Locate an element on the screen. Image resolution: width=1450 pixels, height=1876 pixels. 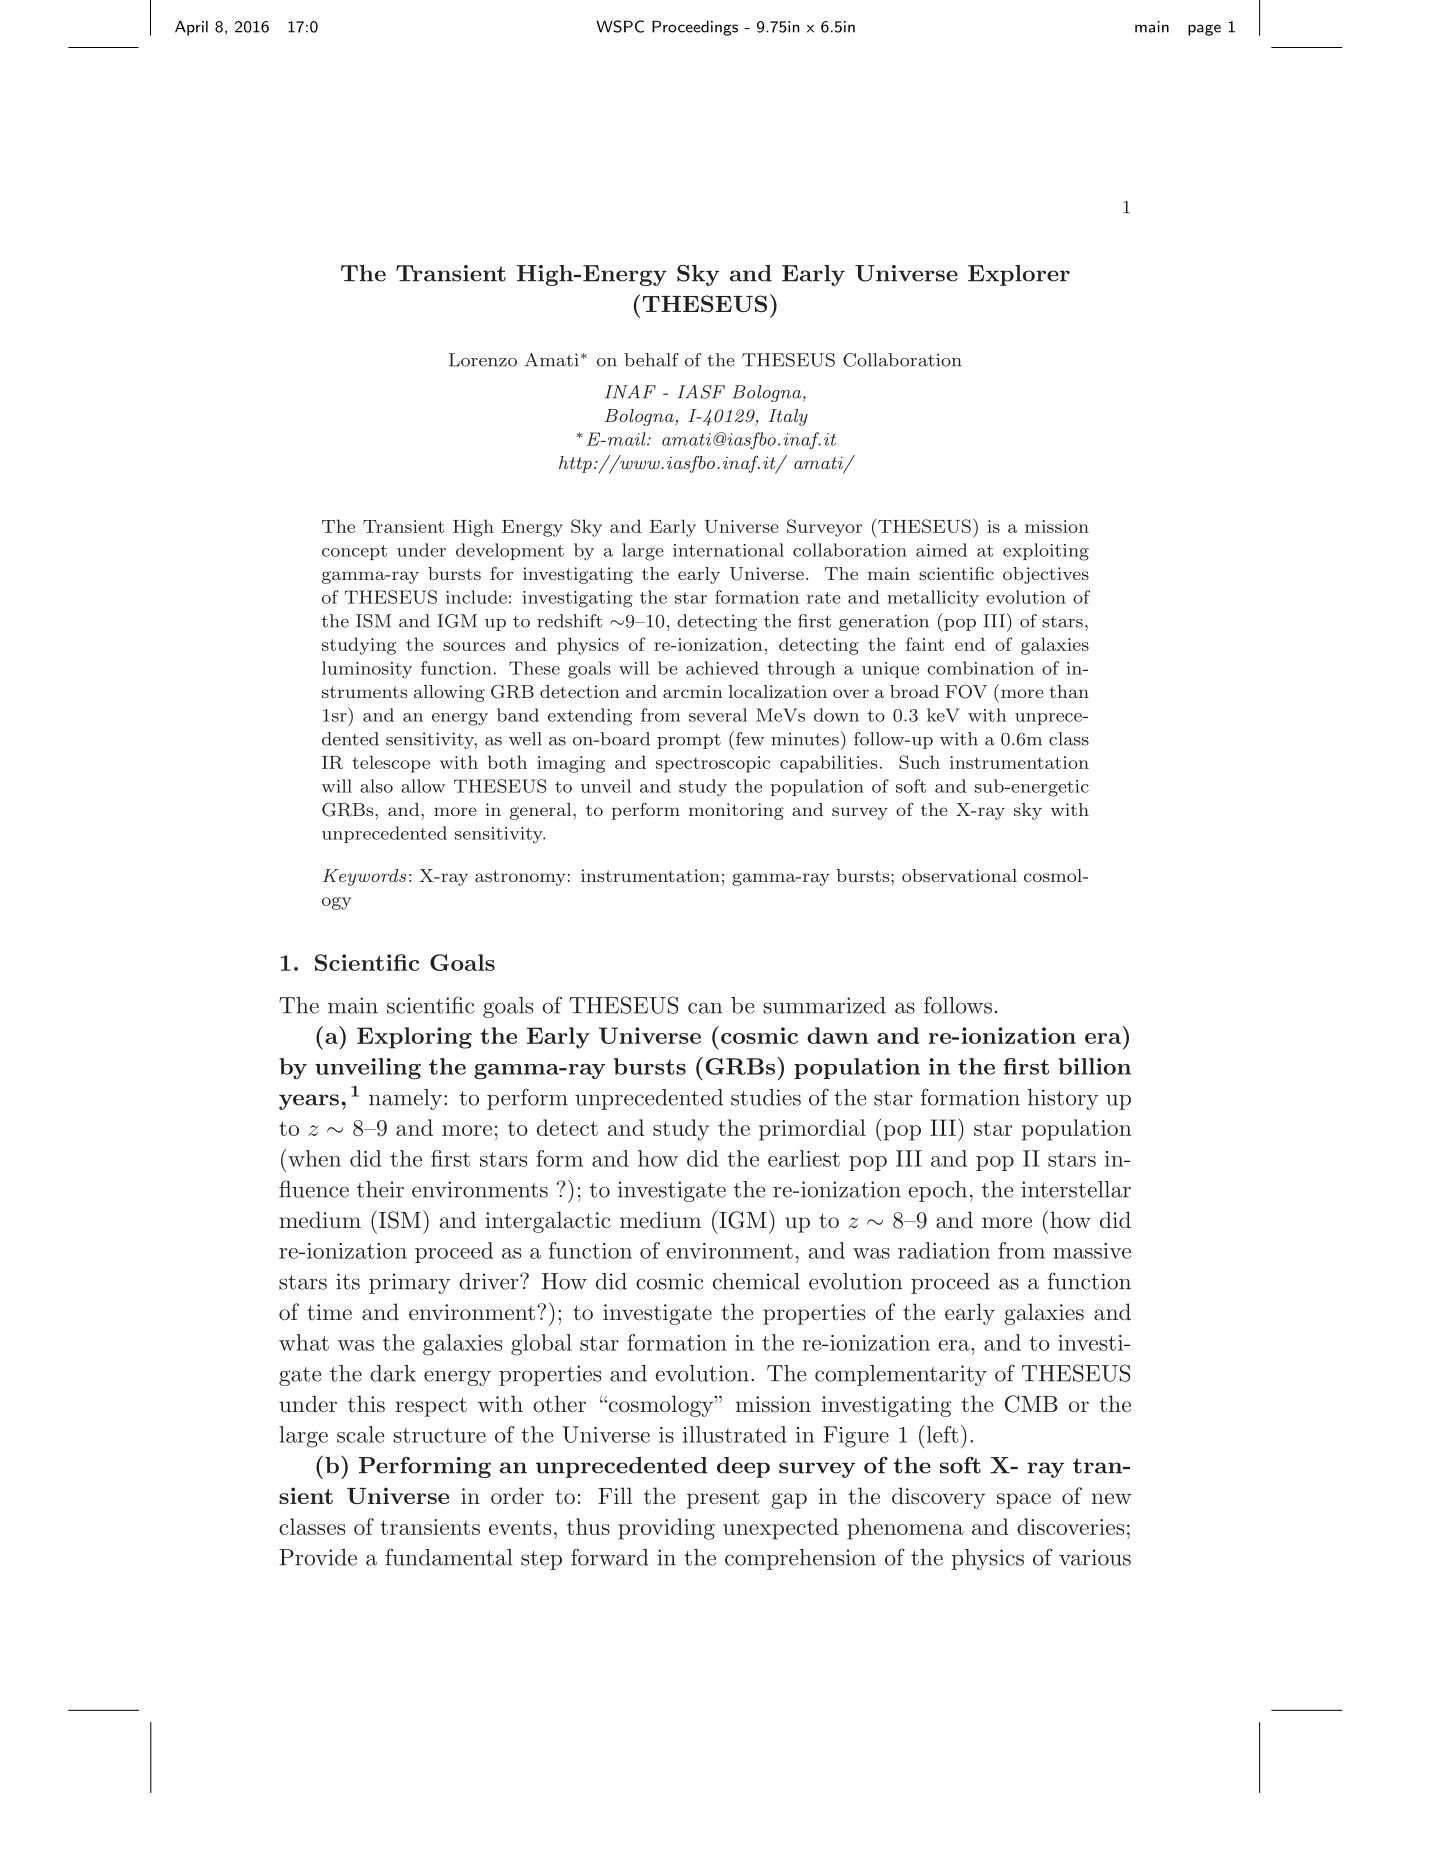
Provide is located at coordinates (318, 1557).
